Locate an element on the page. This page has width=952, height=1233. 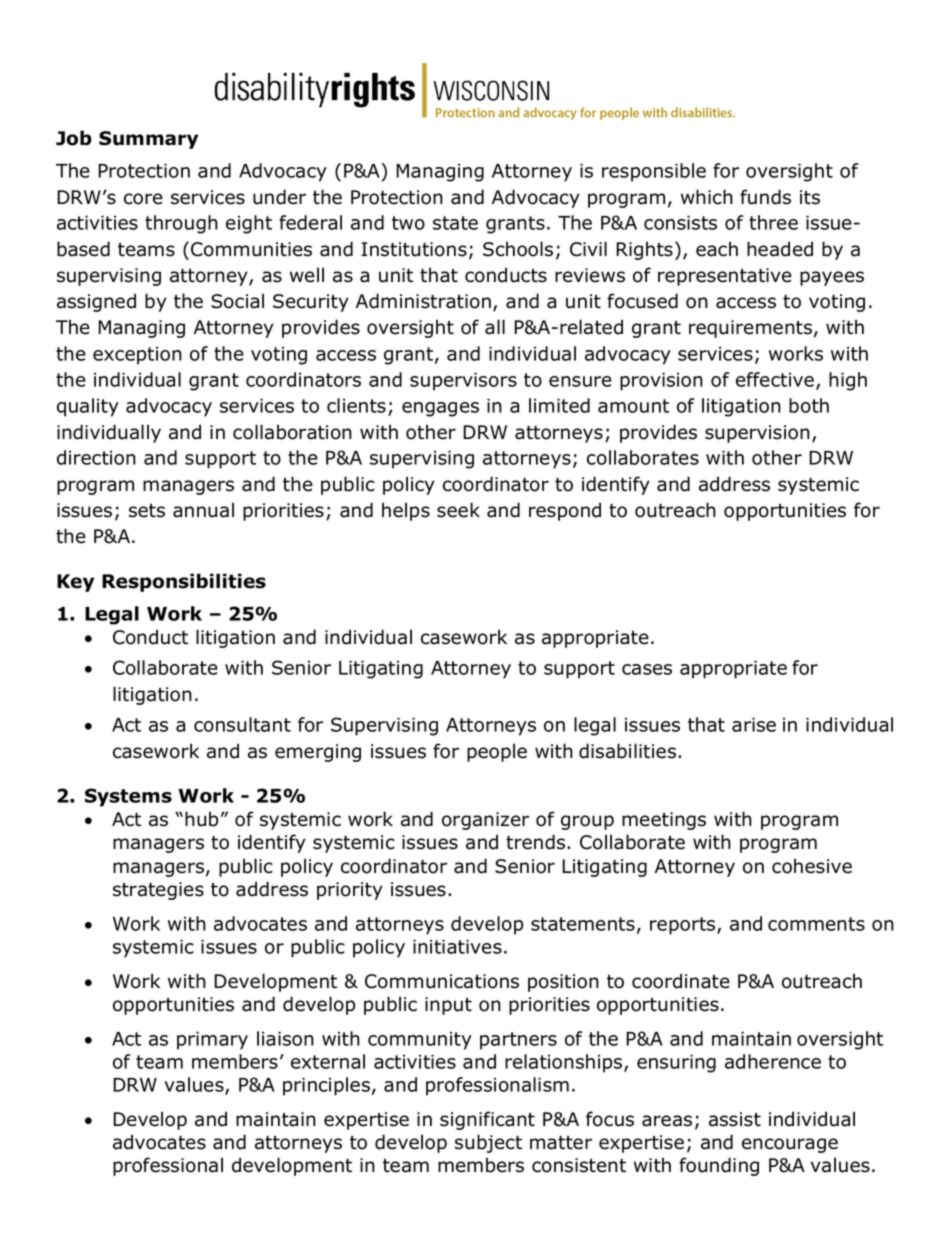
engages is located at coordinates (440, 409).
